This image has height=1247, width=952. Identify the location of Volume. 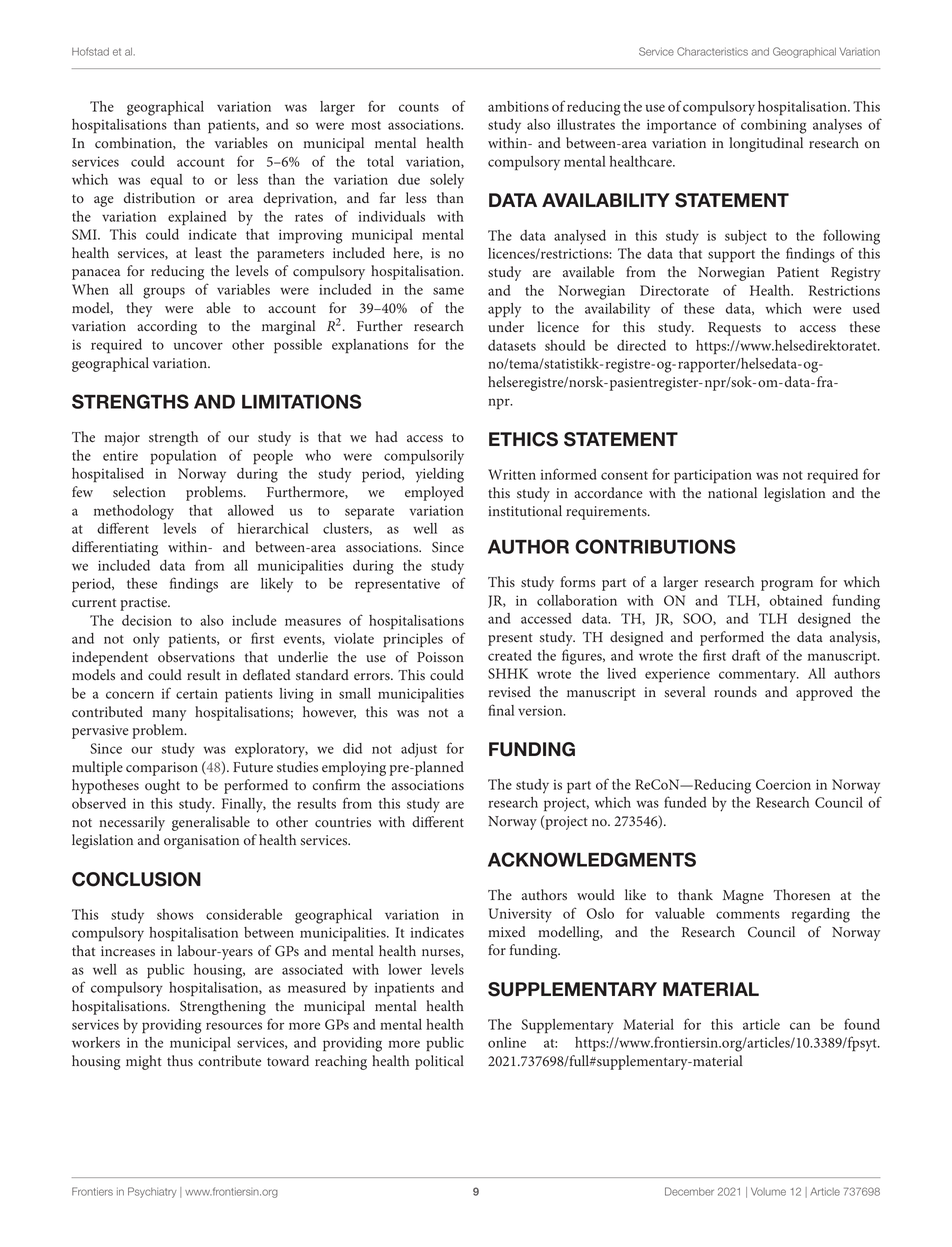
(768, 1192).
